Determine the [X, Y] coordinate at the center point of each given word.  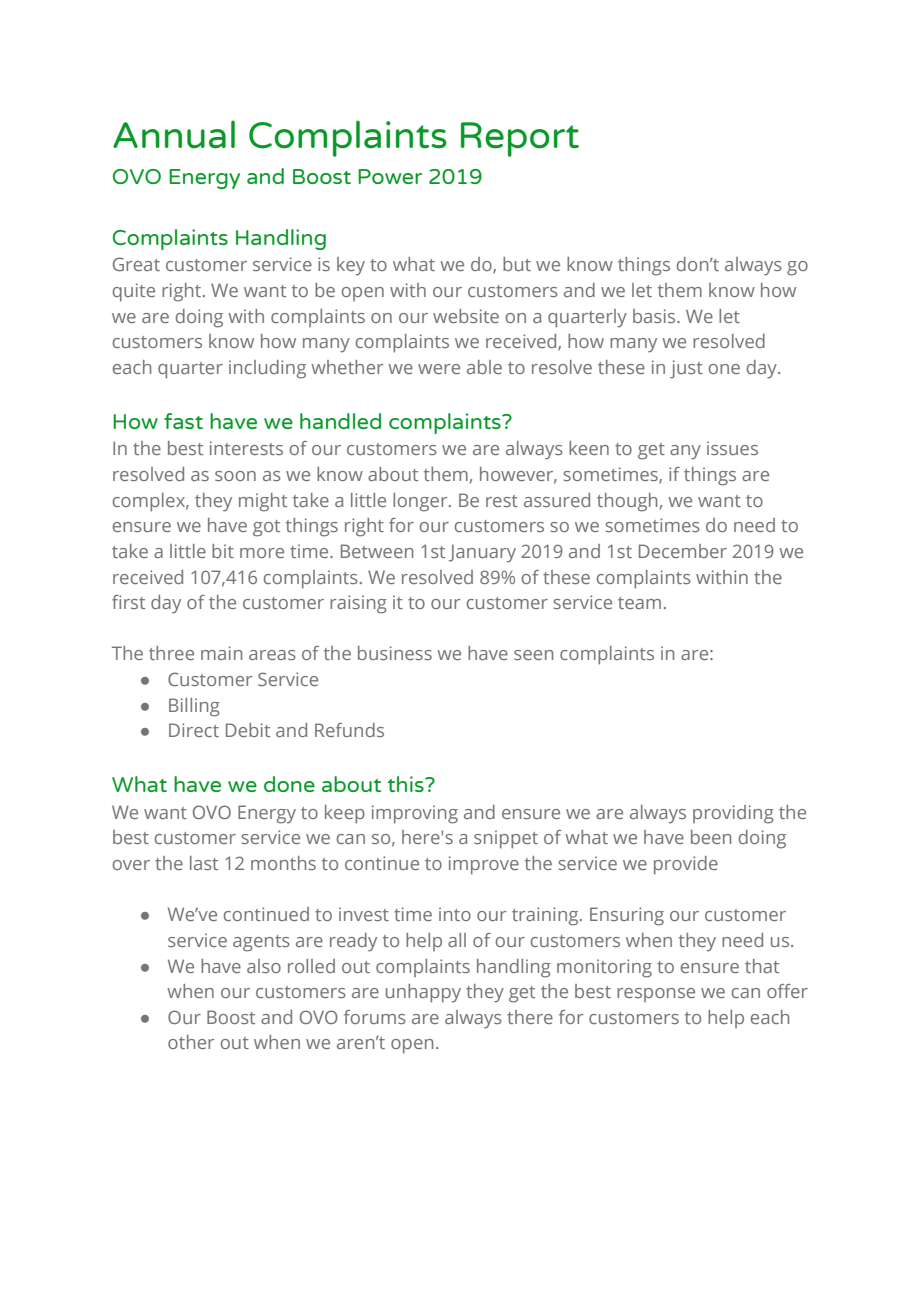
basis [655, 316]
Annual [174, 134]
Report [520, 139]
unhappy [423, 993]
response [656, 995]
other [191, 1042]
